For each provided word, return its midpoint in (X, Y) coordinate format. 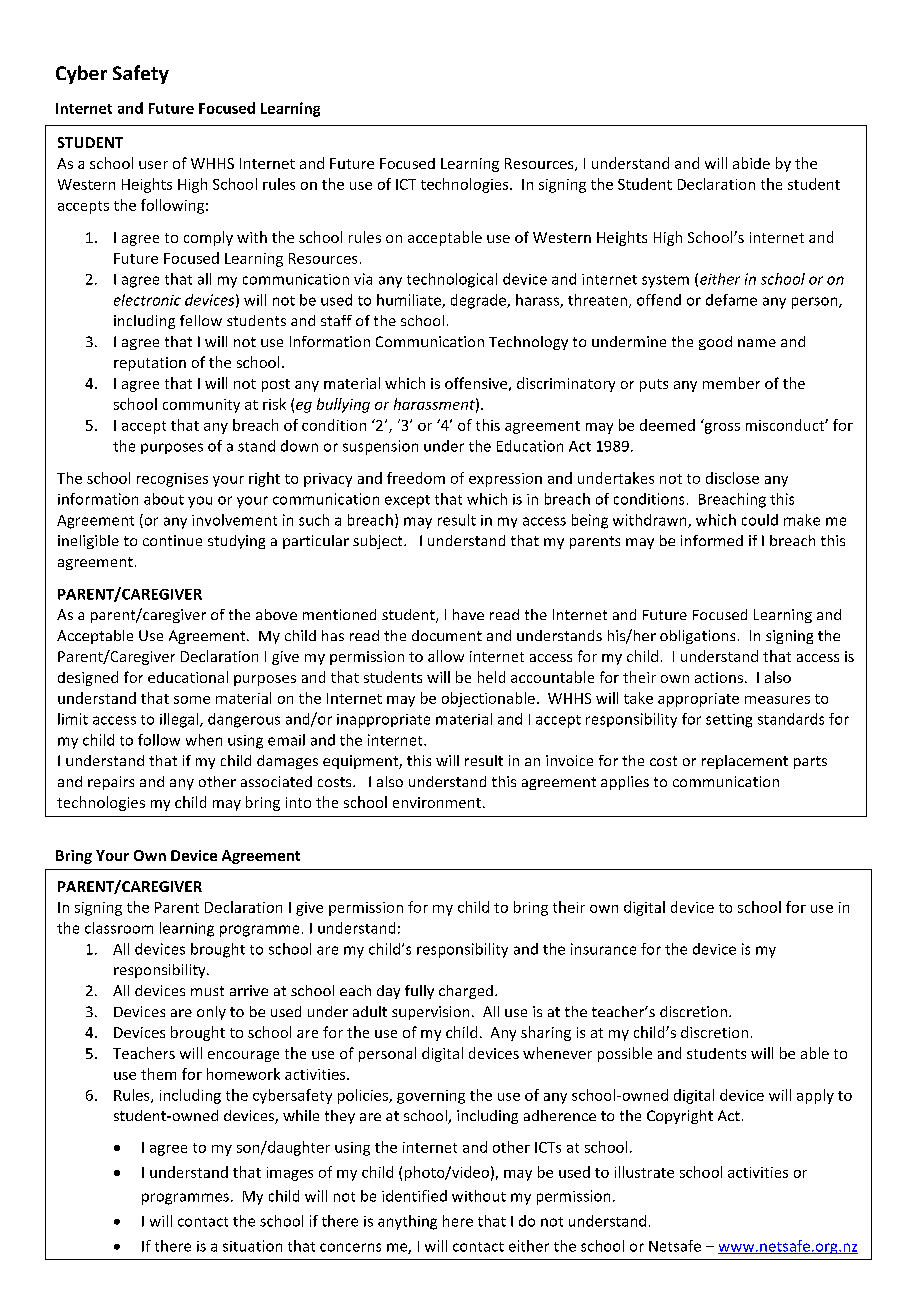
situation (252, 1246)
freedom (416, 478)
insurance (603, 949)
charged (466, 992)
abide (751, 163)
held (491, 677)
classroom (119, 928)
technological (452, 280)
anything (407, 1222)
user (153, 165)
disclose (732, 478)
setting (729, 721)
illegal (180, 720)
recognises (172, 480)
